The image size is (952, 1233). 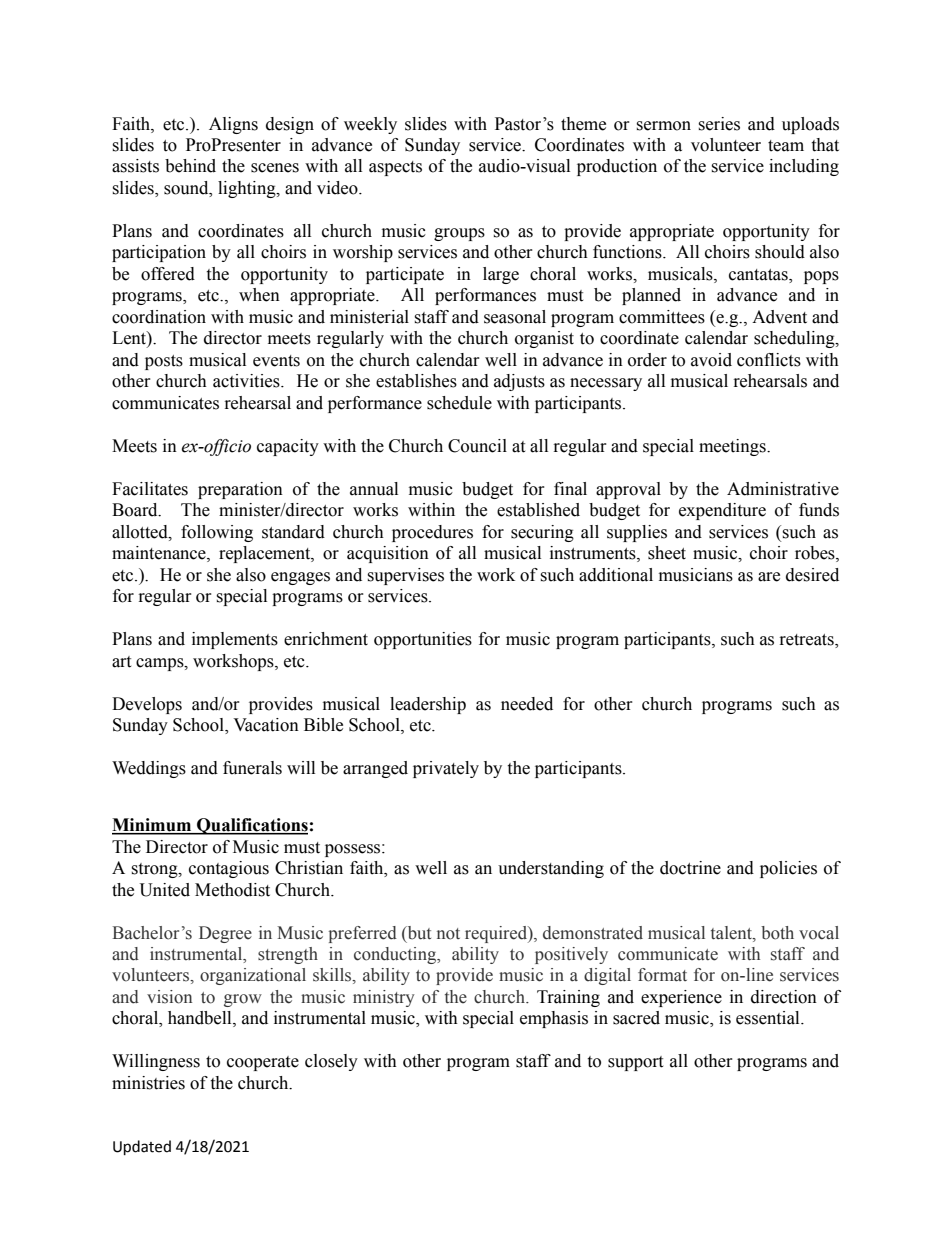 What do you see at coordinates (786, 146) in the image?
I see `team` at bounding box center [786, 146].
